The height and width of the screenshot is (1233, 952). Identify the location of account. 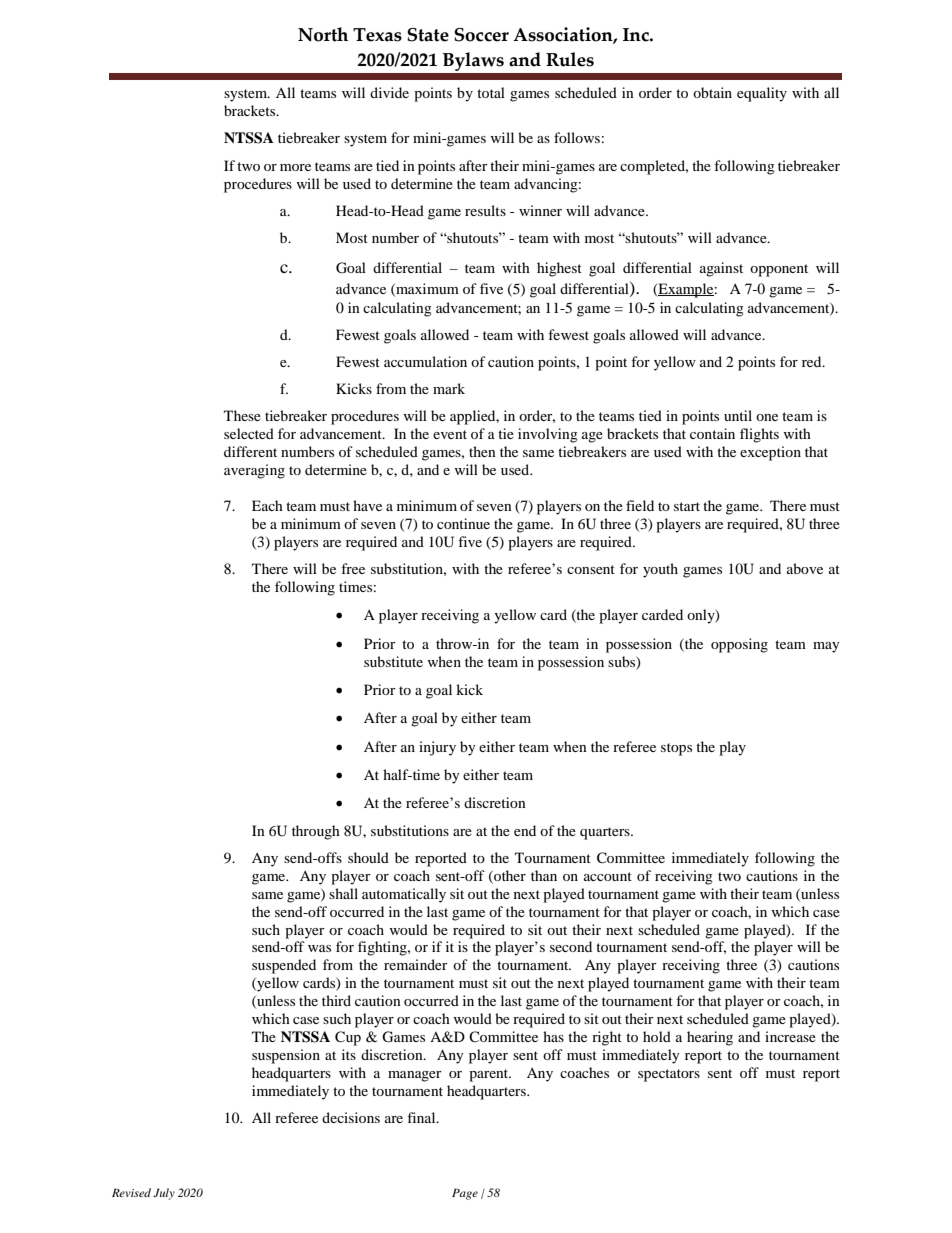
(608, 876).
